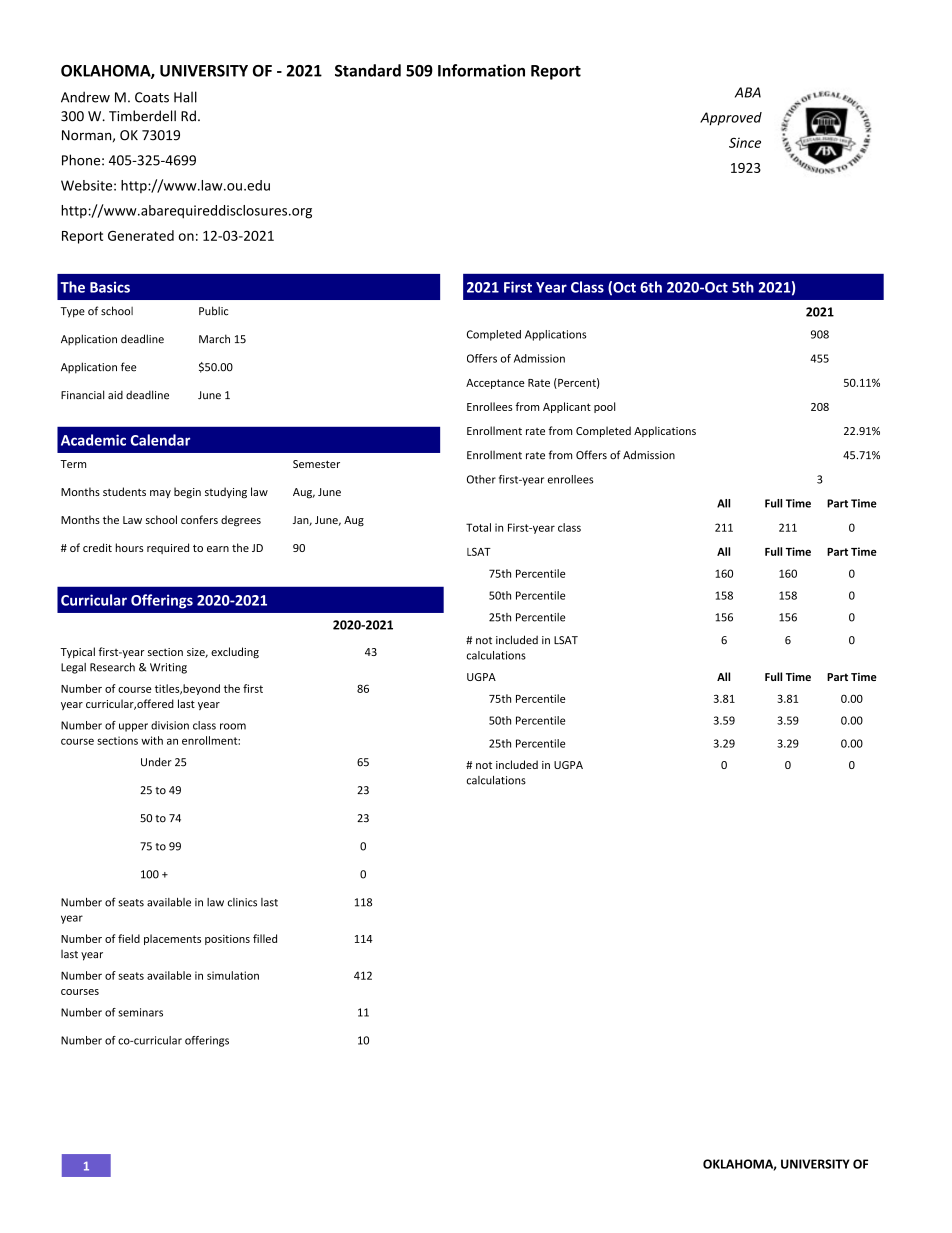  Describe the element at coordinates (129, 547) in the image. I see `hours` at that location.
